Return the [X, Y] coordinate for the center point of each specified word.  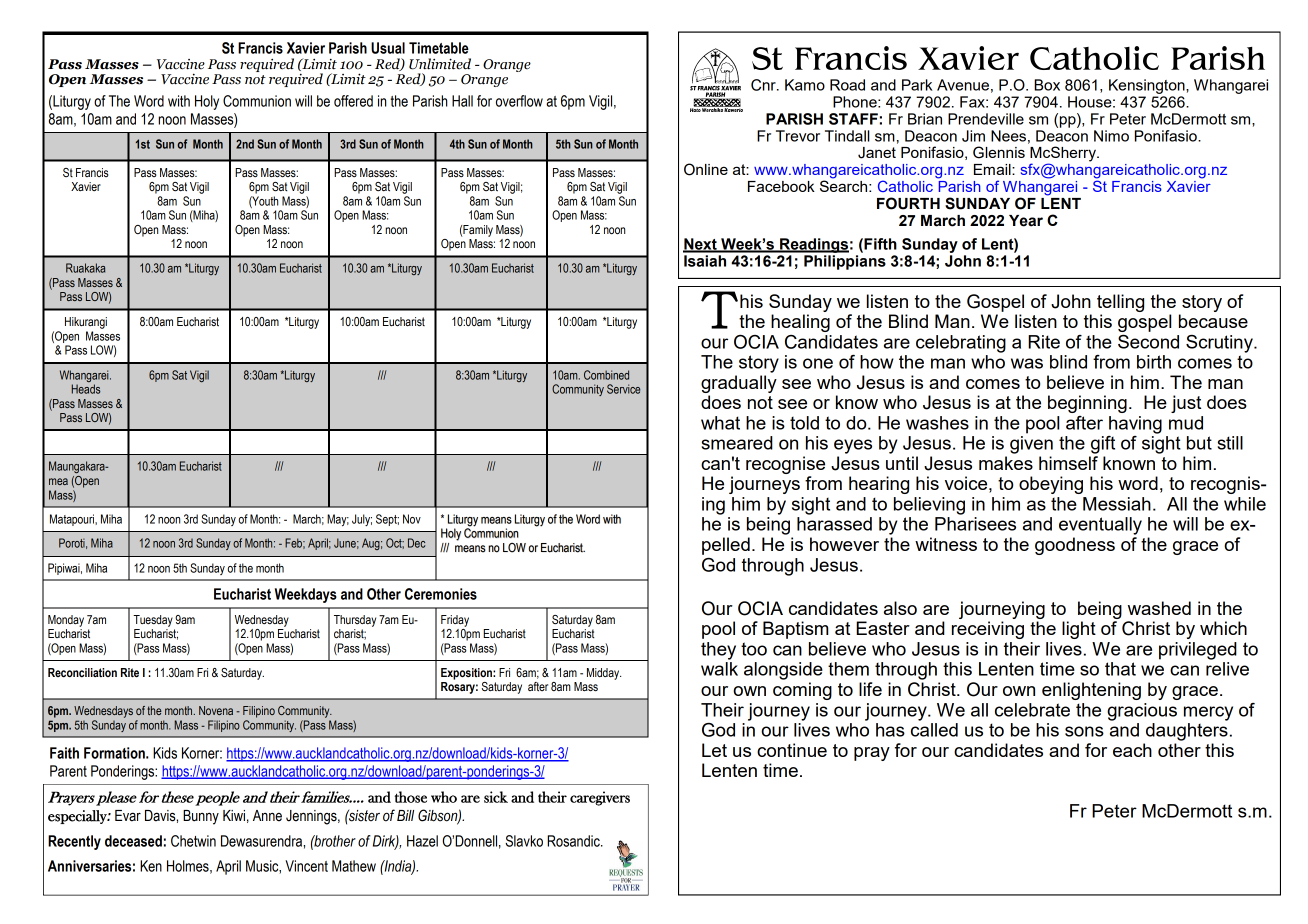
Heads [86, 389]
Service [623, 389]
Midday [604, 674]
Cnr [764, 85]
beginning [1087, 404]
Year [1026, 221]
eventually [1100, 526]
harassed [834, 524]
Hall [462, 101]
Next [701, 245]
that [1120, 669]
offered [353, 101]
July [362, 520]
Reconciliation [82, 672]
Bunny [201, 817]
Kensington [1148, 86]
